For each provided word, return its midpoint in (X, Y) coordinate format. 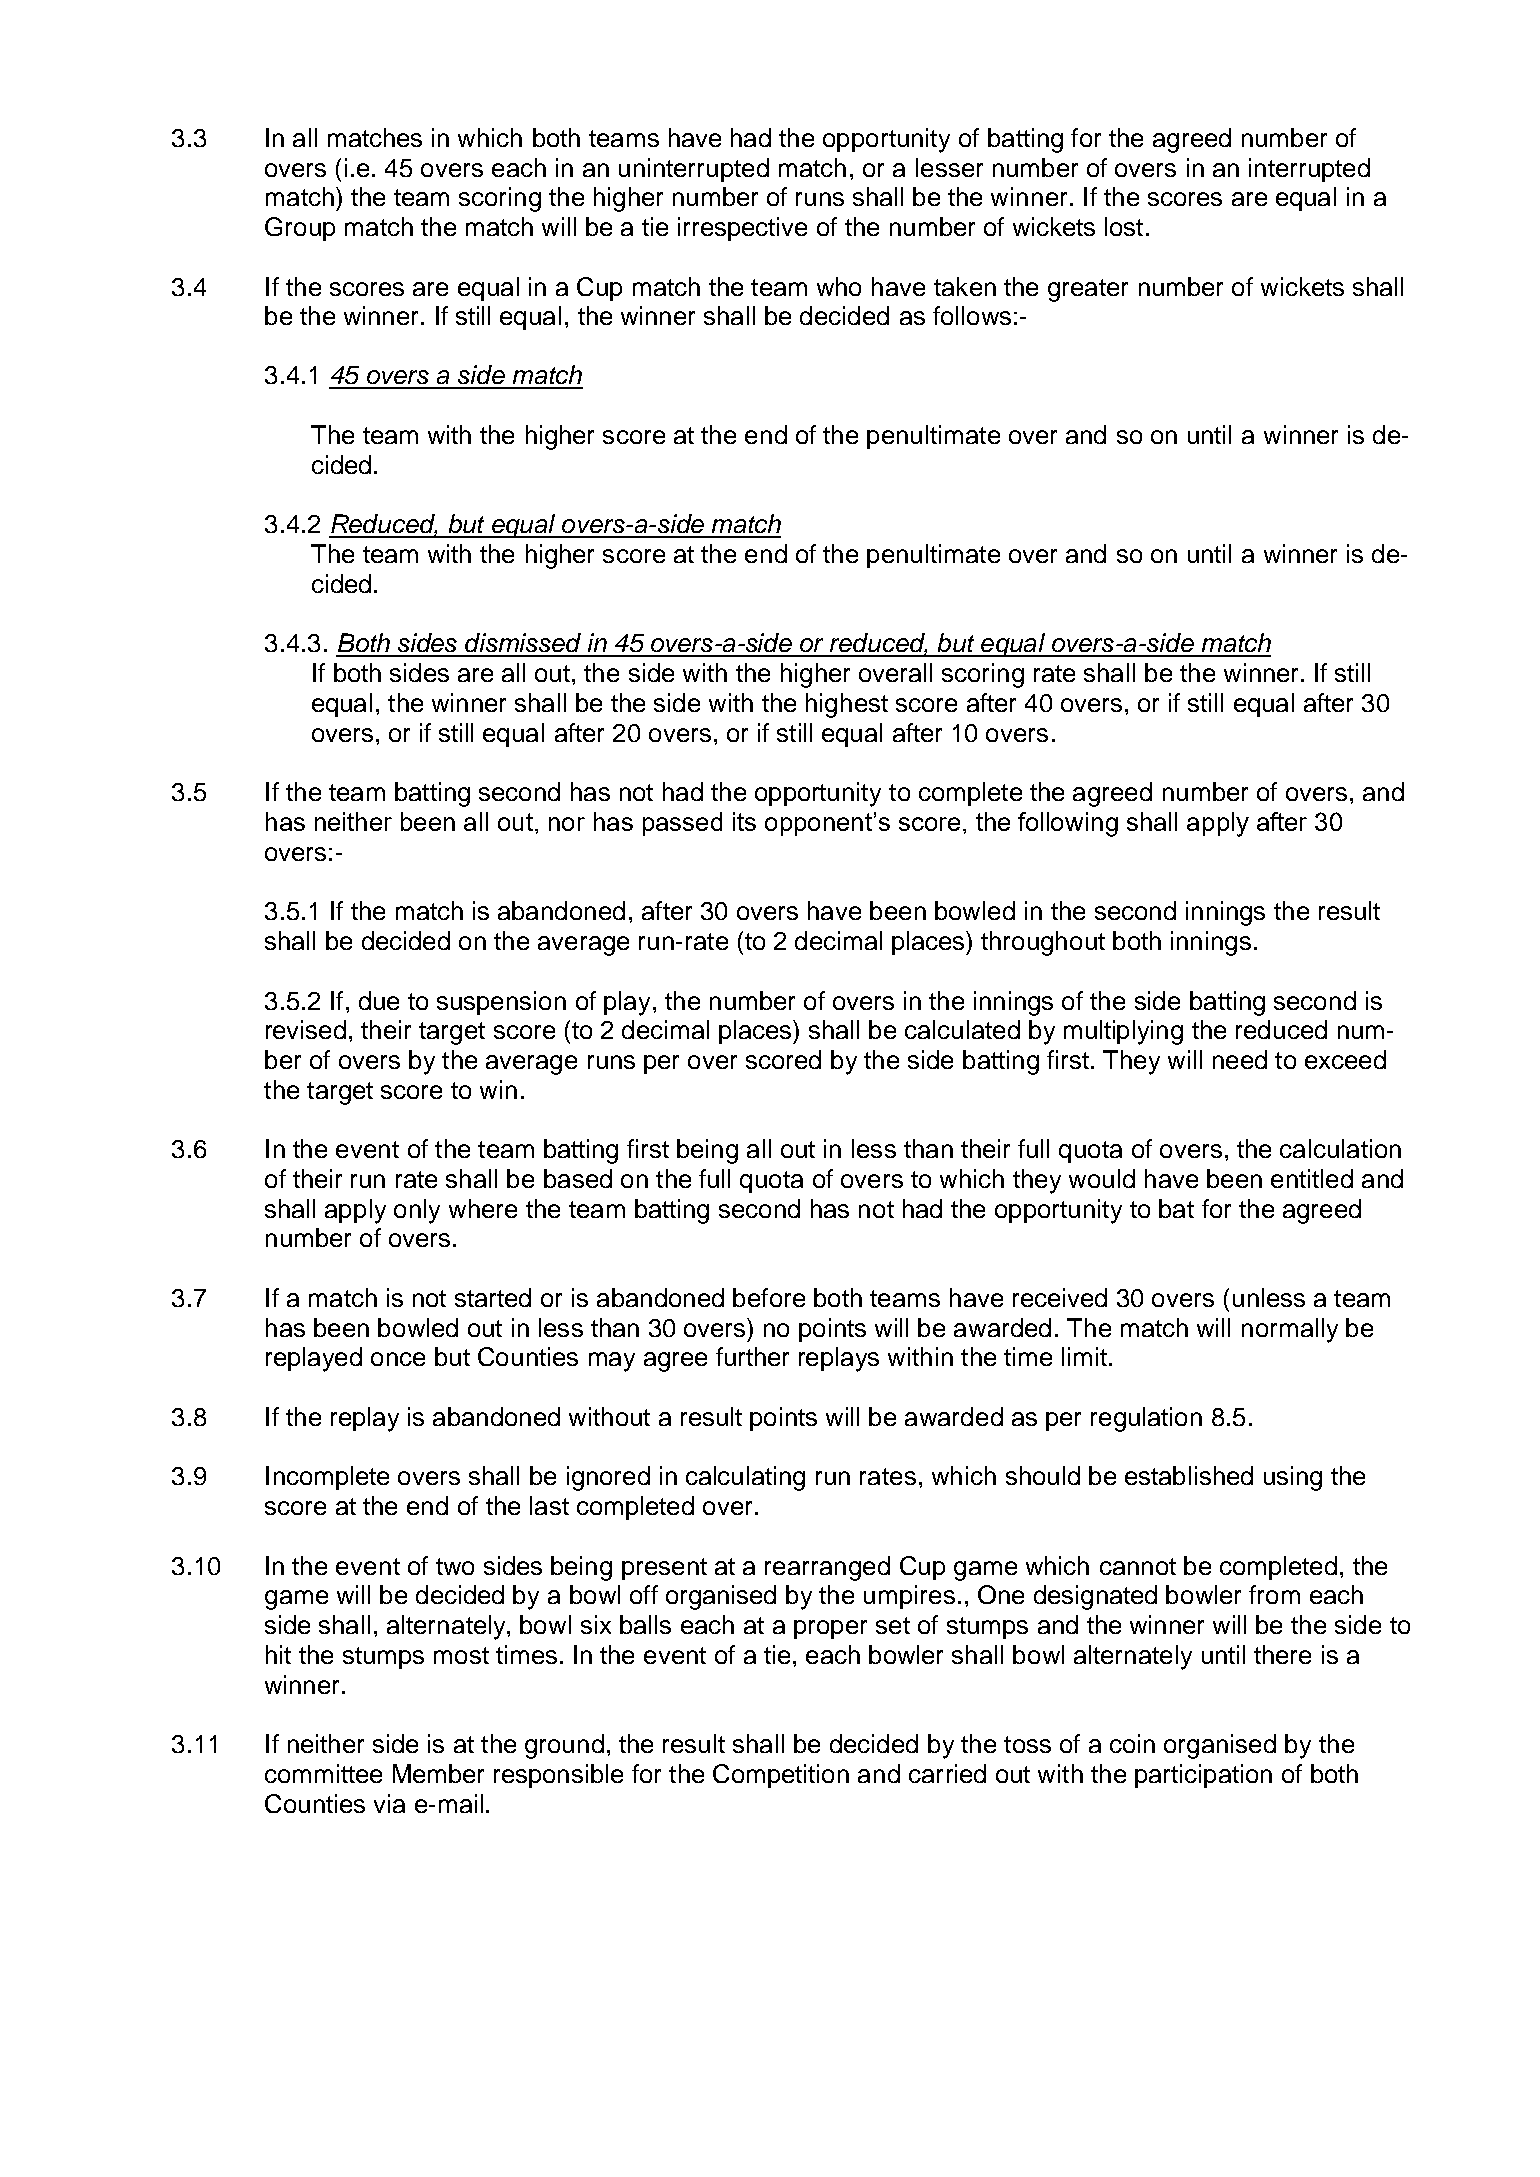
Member (438, 1773)
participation (1203, 1776)
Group (300, 229)
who (839, 286)
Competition (781, 1776)
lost (1124, 226)
